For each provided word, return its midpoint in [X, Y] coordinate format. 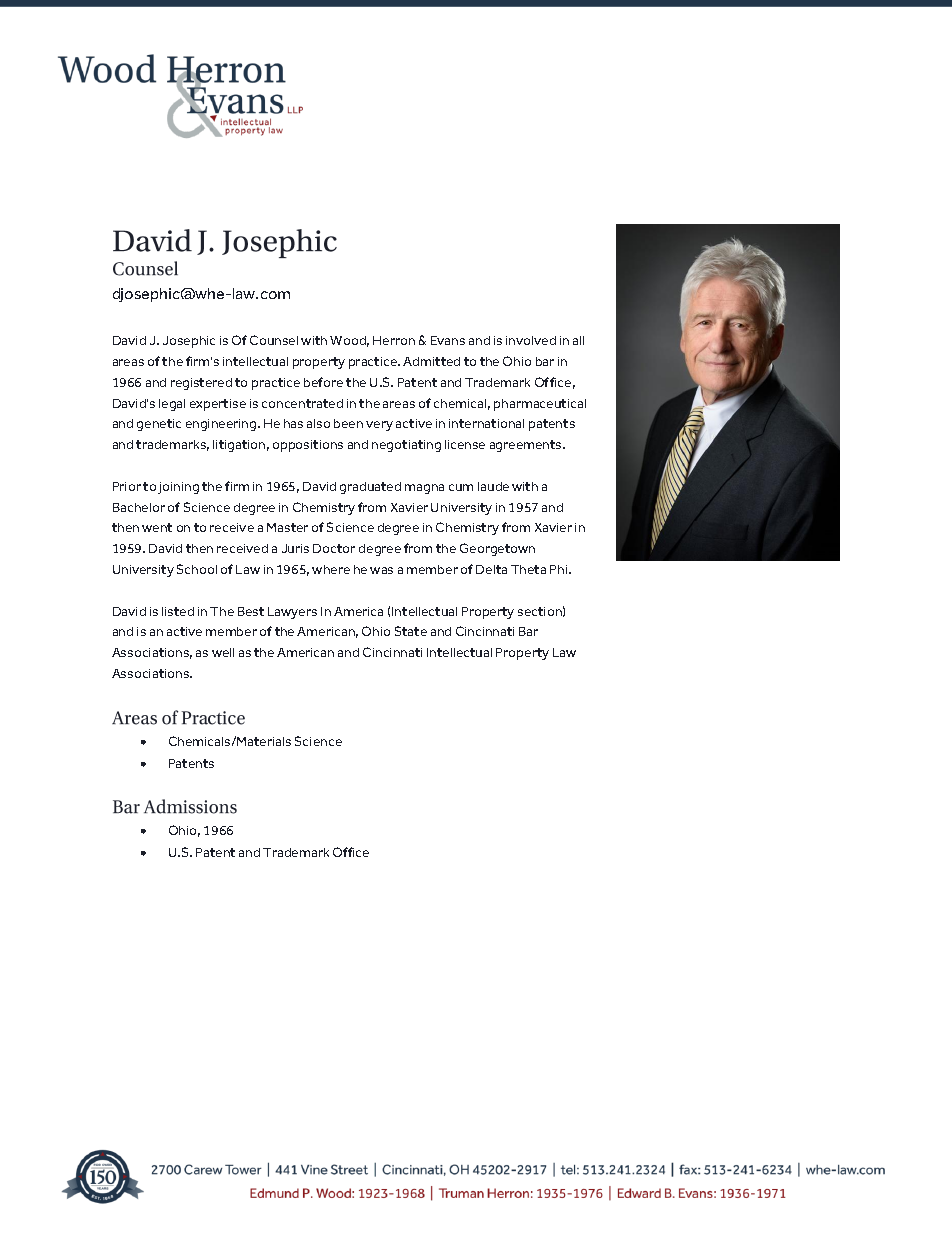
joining [178, 488]
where [331, 569]
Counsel [274, 340]
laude [493, 486]
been [348, 423]
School [197, 569]
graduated [370, 488]
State [411, 631]
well [223, 652]
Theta [528, 569]
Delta [491, 569]
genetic [159, 425]
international [486, 423]
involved [531, 340]
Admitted [431, 361]
